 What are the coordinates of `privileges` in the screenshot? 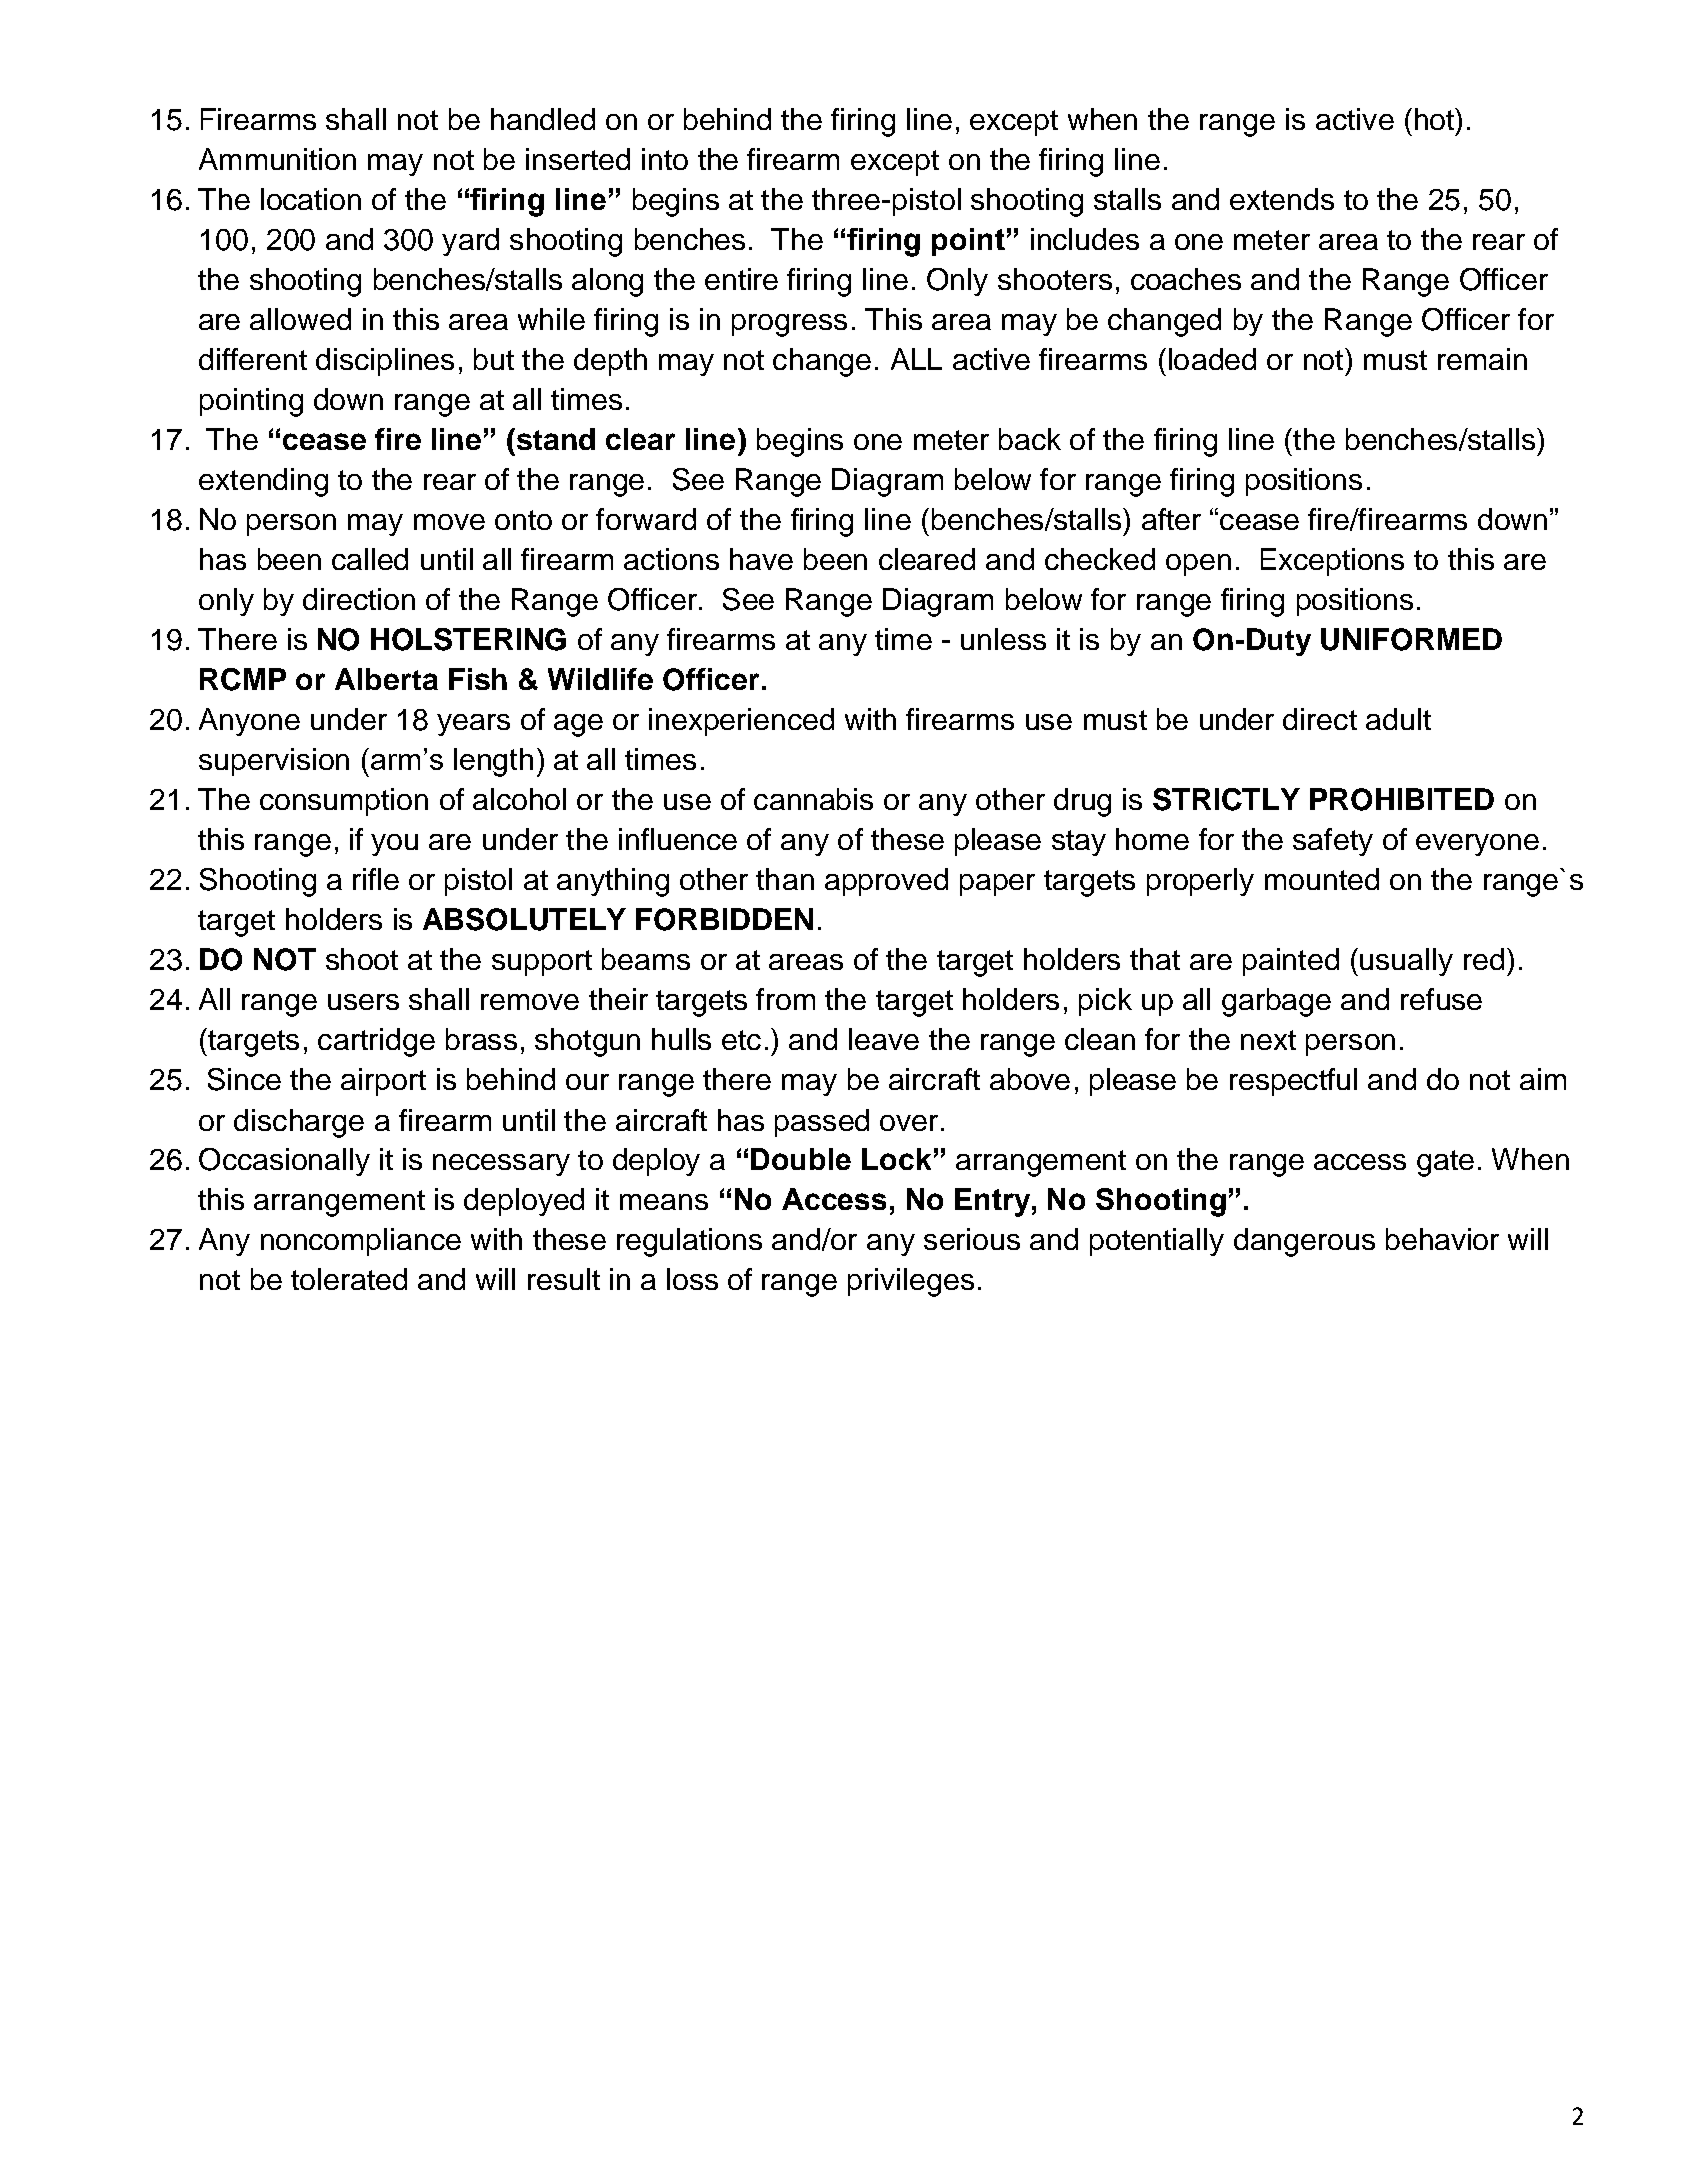 It's located at (911, 1282).
